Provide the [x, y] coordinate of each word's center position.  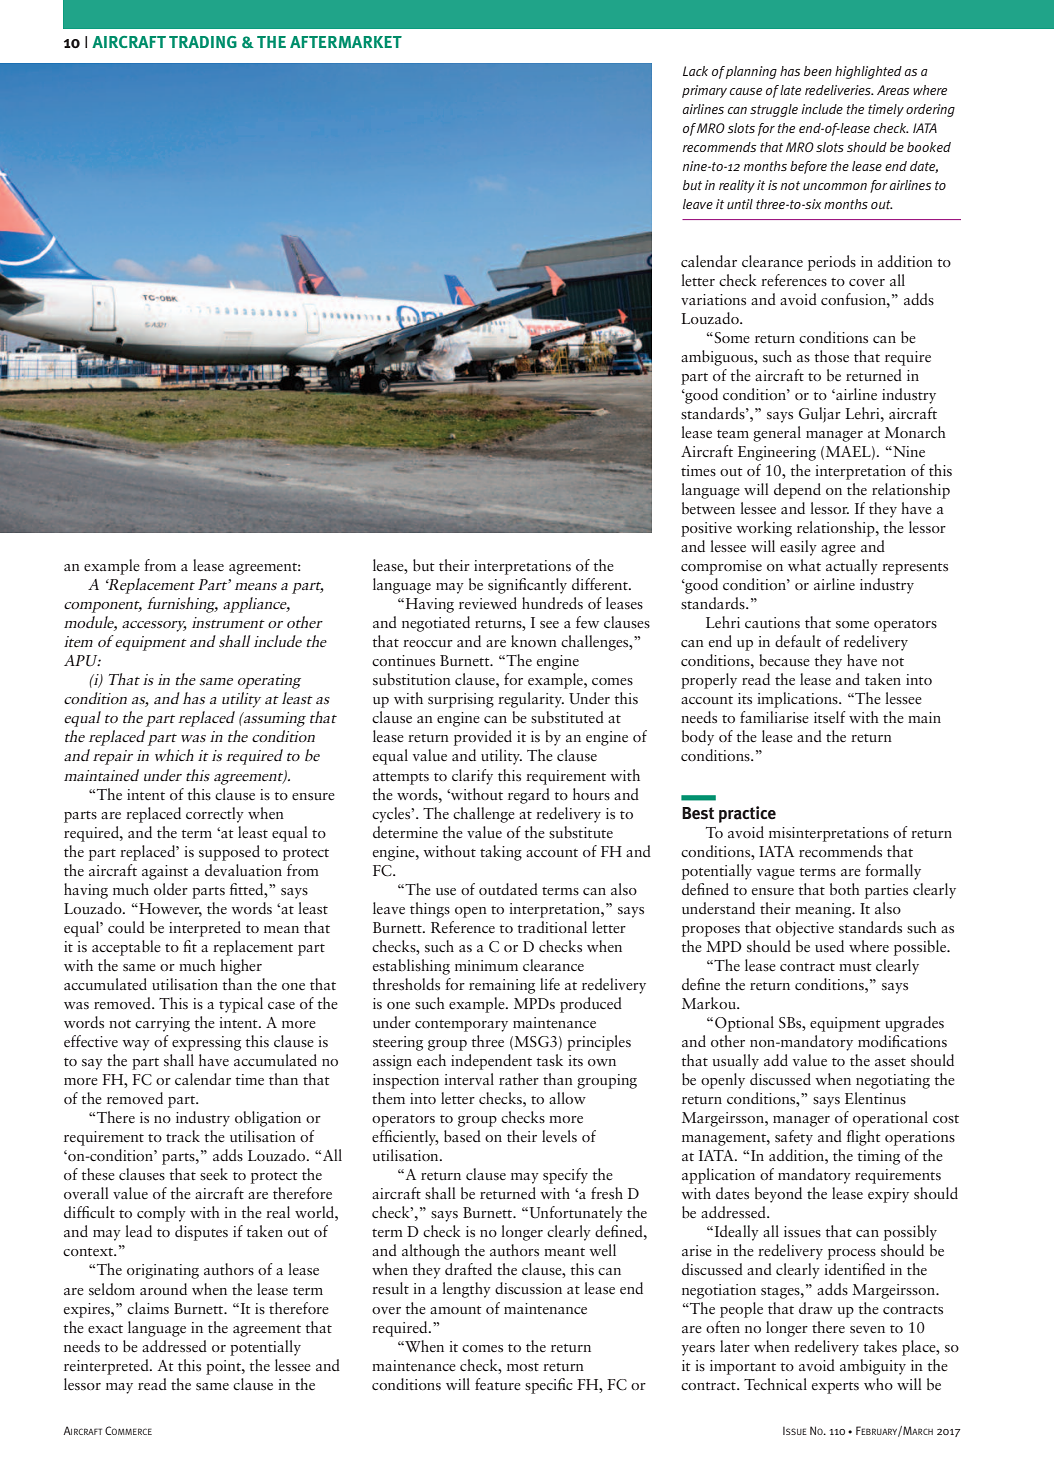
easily [798, 548]
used [829, 946]
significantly [527, 586]
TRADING [203, 42]
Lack [695, 71]
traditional [552, 927]
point [224, 1367]
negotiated [436, 624]
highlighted [868, 72]
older [171, 889]
